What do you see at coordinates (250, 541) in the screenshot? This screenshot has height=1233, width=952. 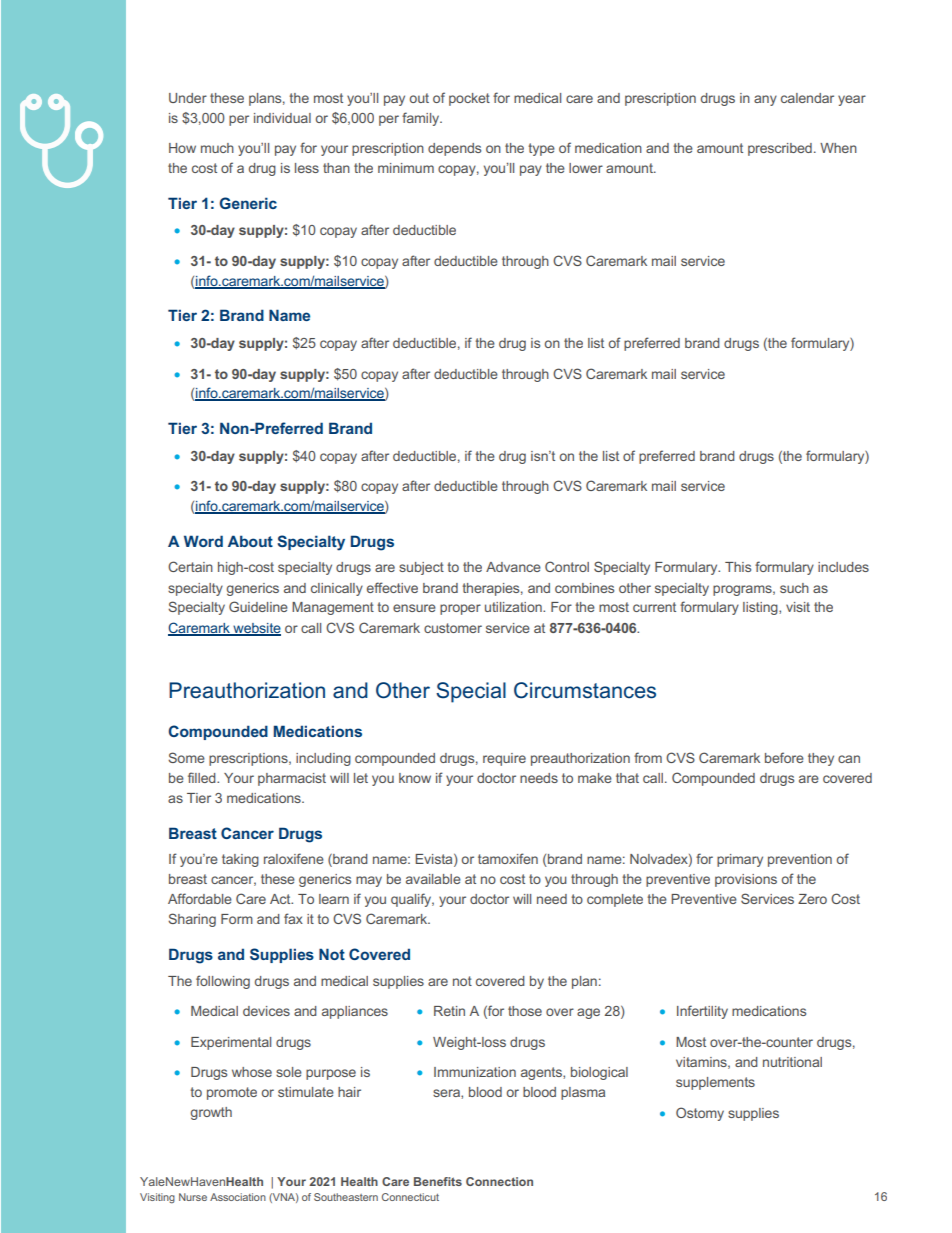 I see `About` at bounding box center [250, 541].
